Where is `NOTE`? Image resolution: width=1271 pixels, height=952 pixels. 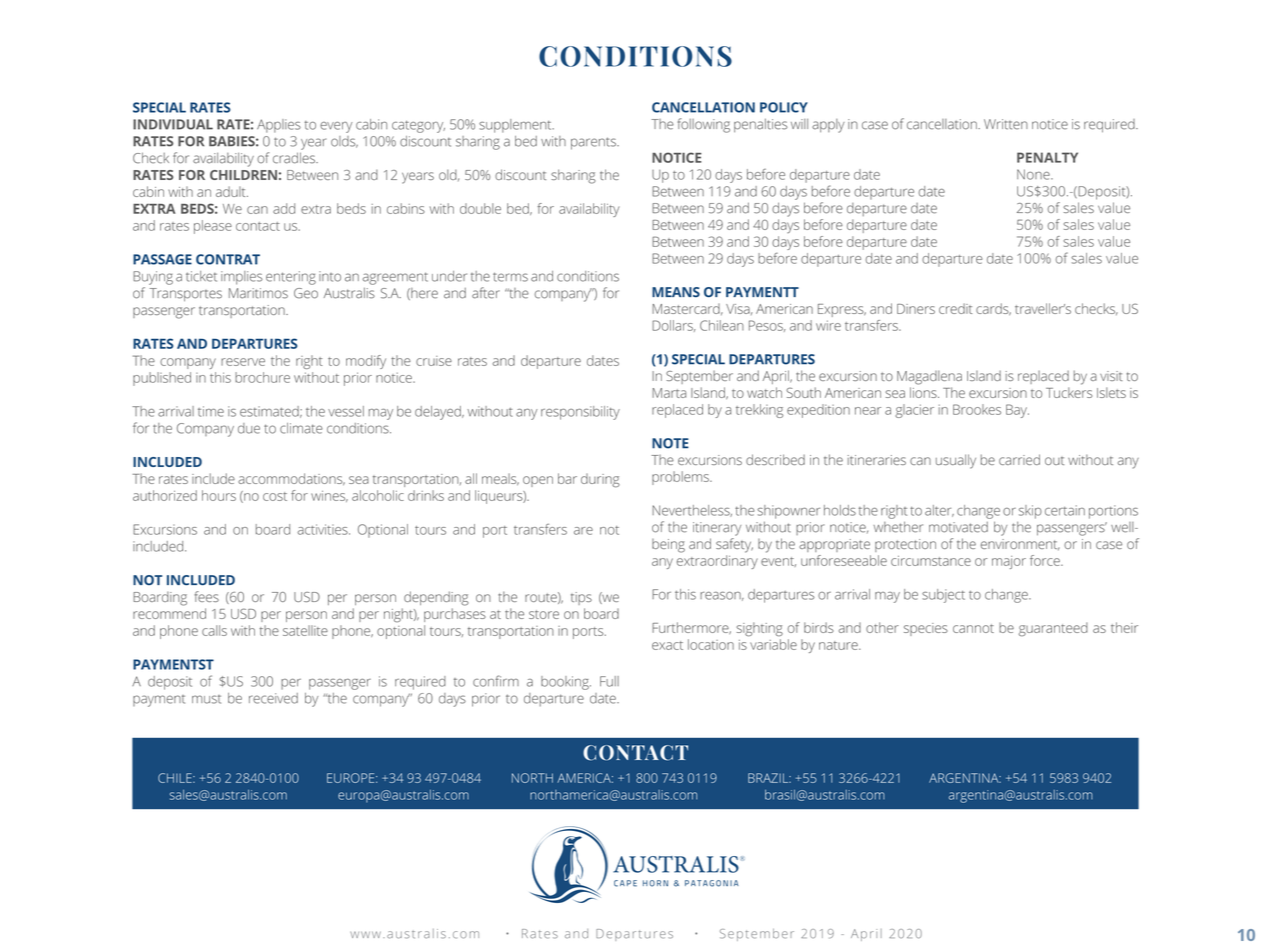
NOTE is located at coordinates (670, 443).
